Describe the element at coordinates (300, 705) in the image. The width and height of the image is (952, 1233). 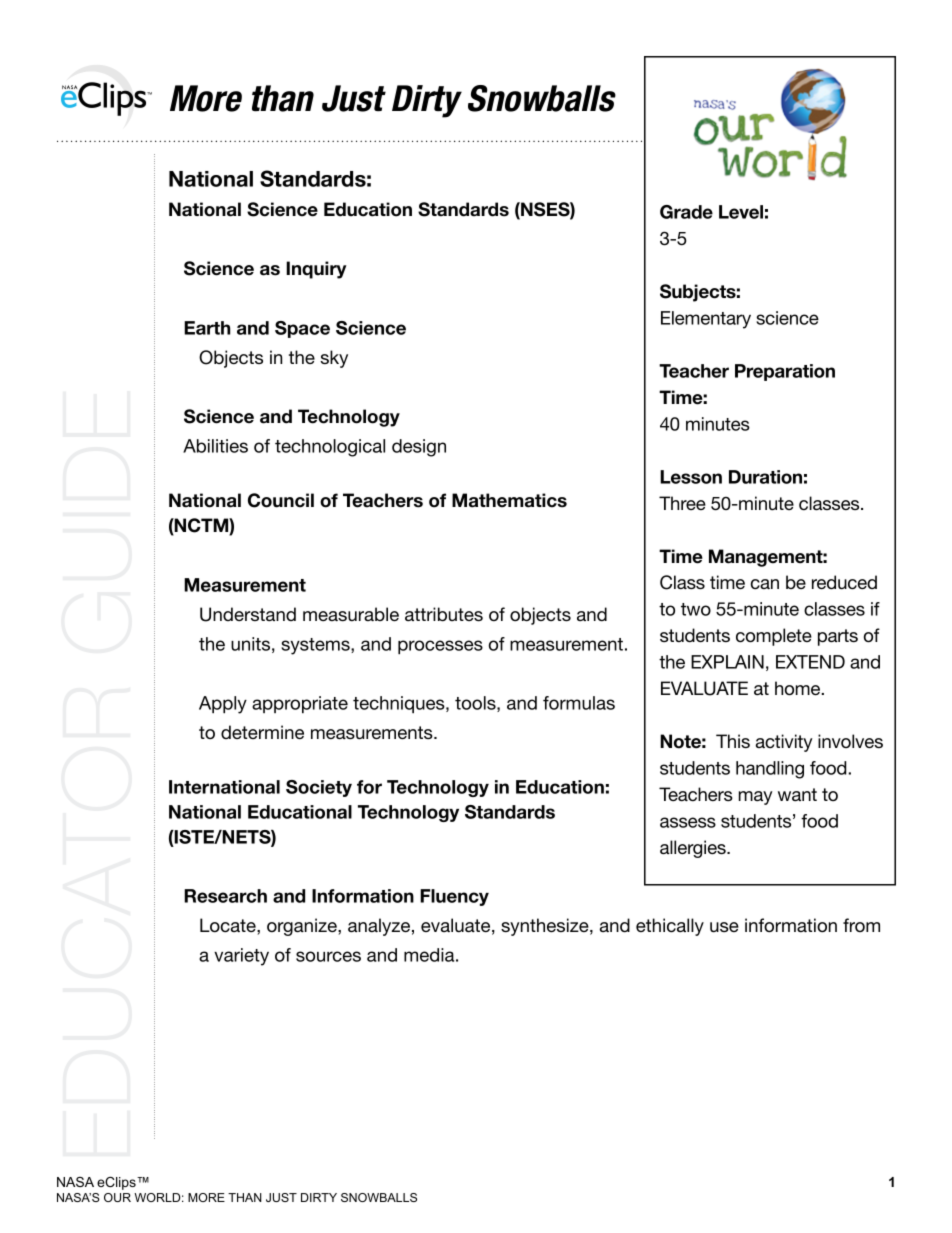
I see `appropriate` at that location.
